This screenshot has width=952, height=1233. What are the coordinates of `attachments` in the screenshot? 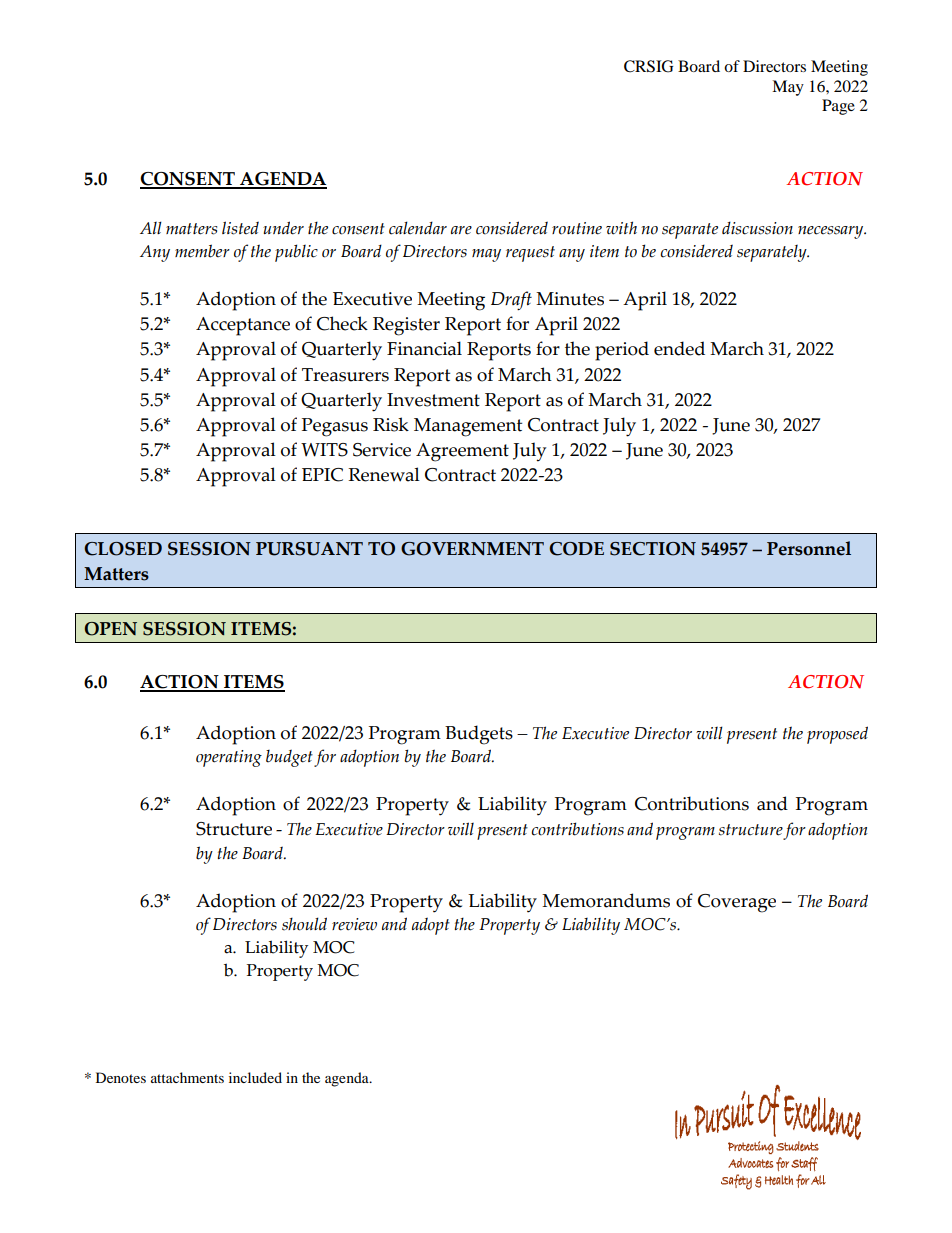 It's located at (187, 1077).
